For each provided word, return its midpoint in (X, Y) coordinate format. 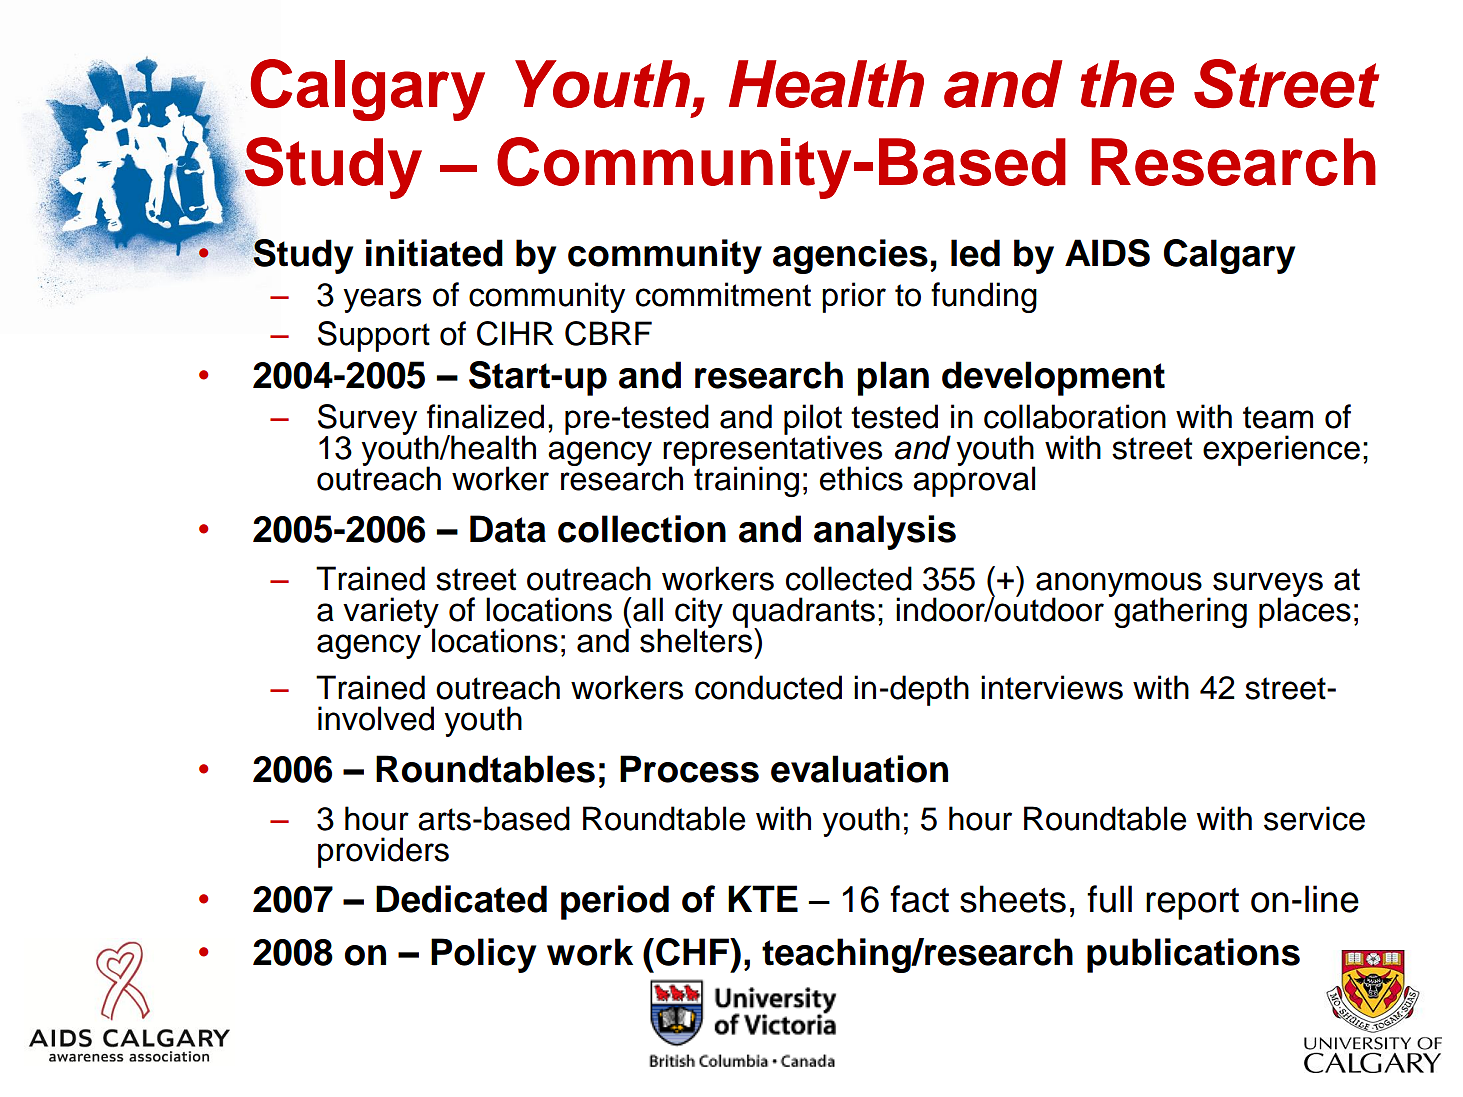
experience (1281, 450)
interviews (1052, 687)
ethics (861, 478)
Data (508, 529)
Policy (483, 955)
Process (689, 769)
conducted (768, 687)
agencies (850, 256)
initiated (434, 253)
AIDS (1107, 253)
